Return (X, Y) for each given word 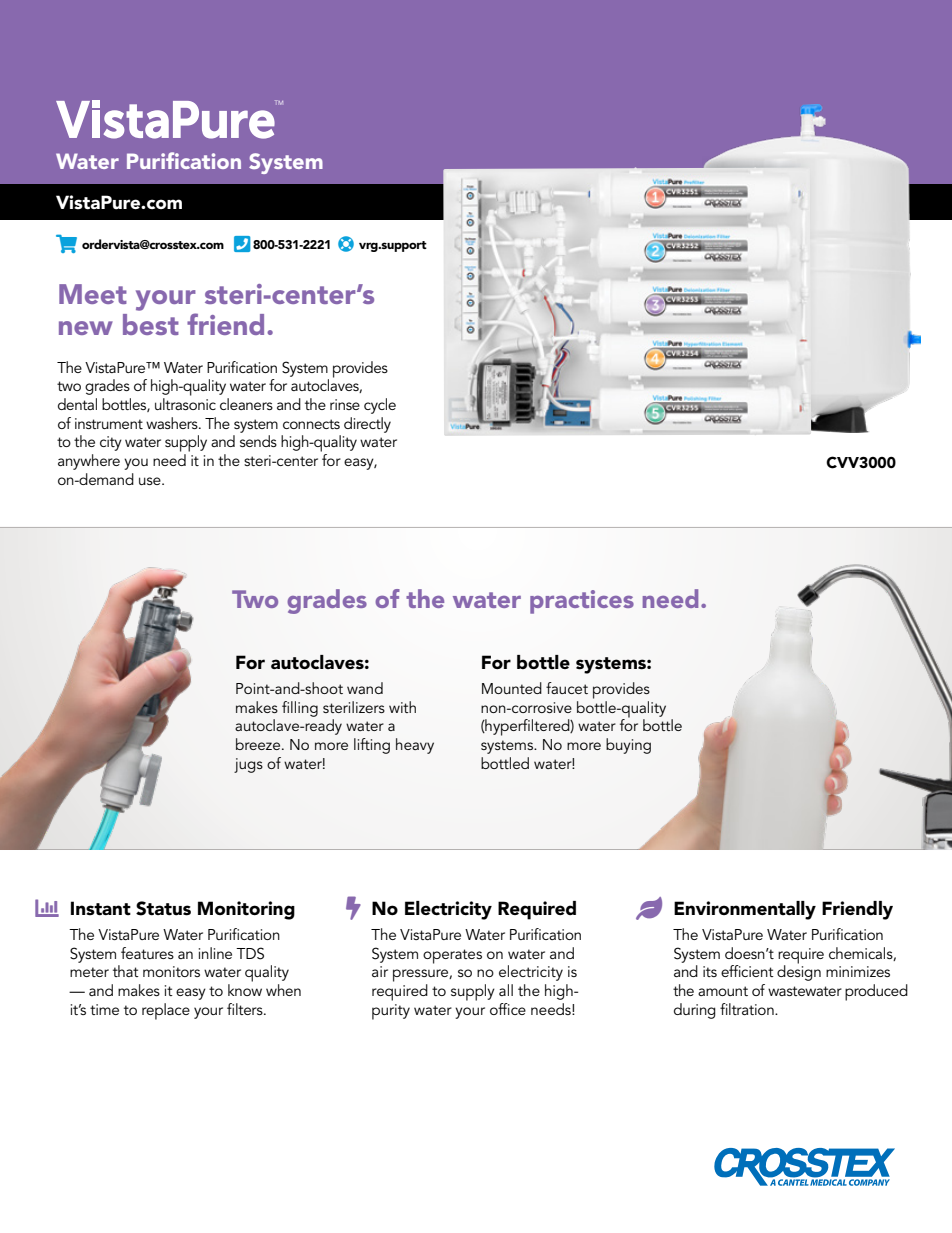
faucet (567, 688)
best (151, 324)
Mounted (512, 688)
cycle (380, 406)
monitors (171, 971)
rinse (345, 404)
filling (300, 709)
